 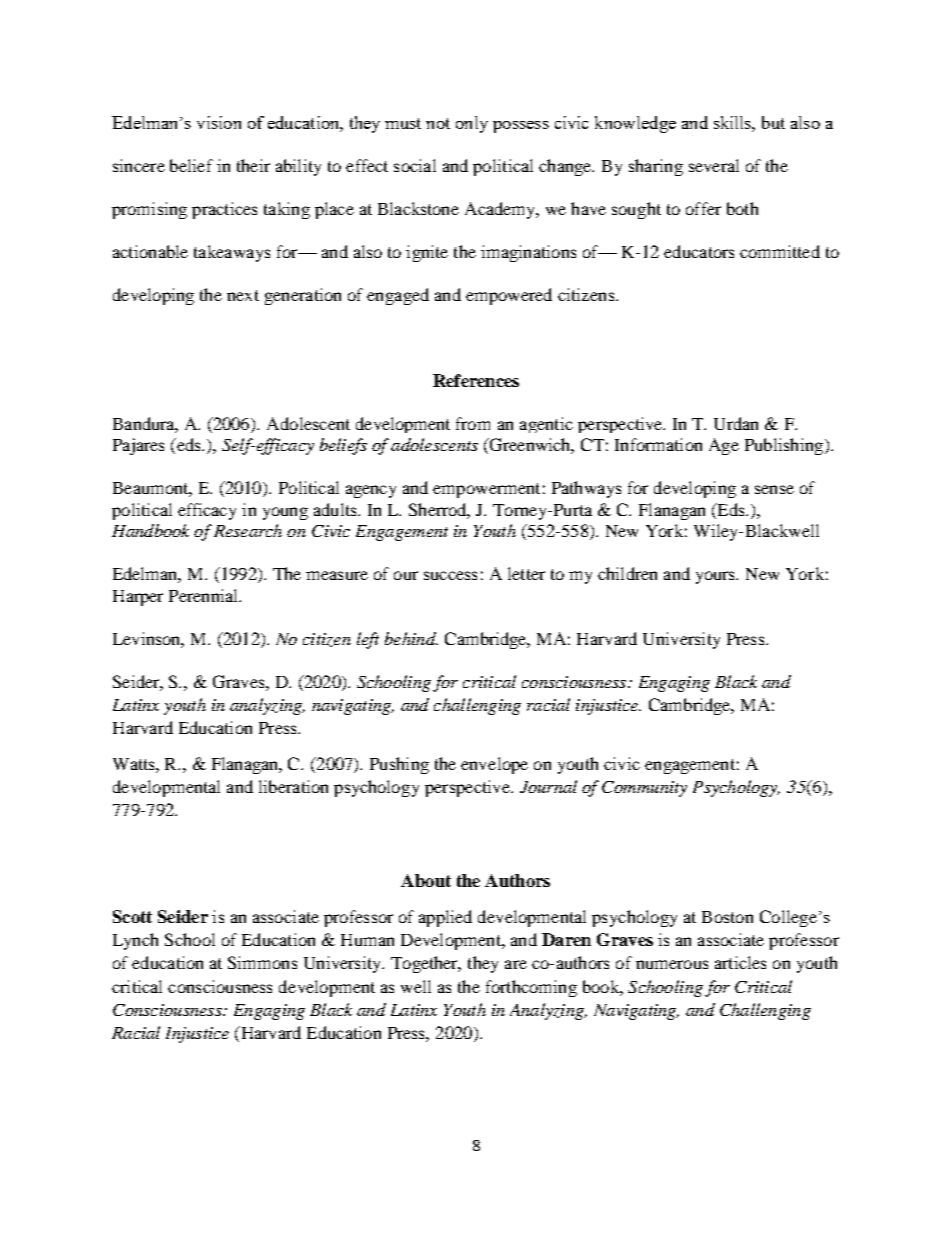 What do you see at coordinates (262, 962) in the document?
I see `Simmons` at bounding box center [262, 962].
